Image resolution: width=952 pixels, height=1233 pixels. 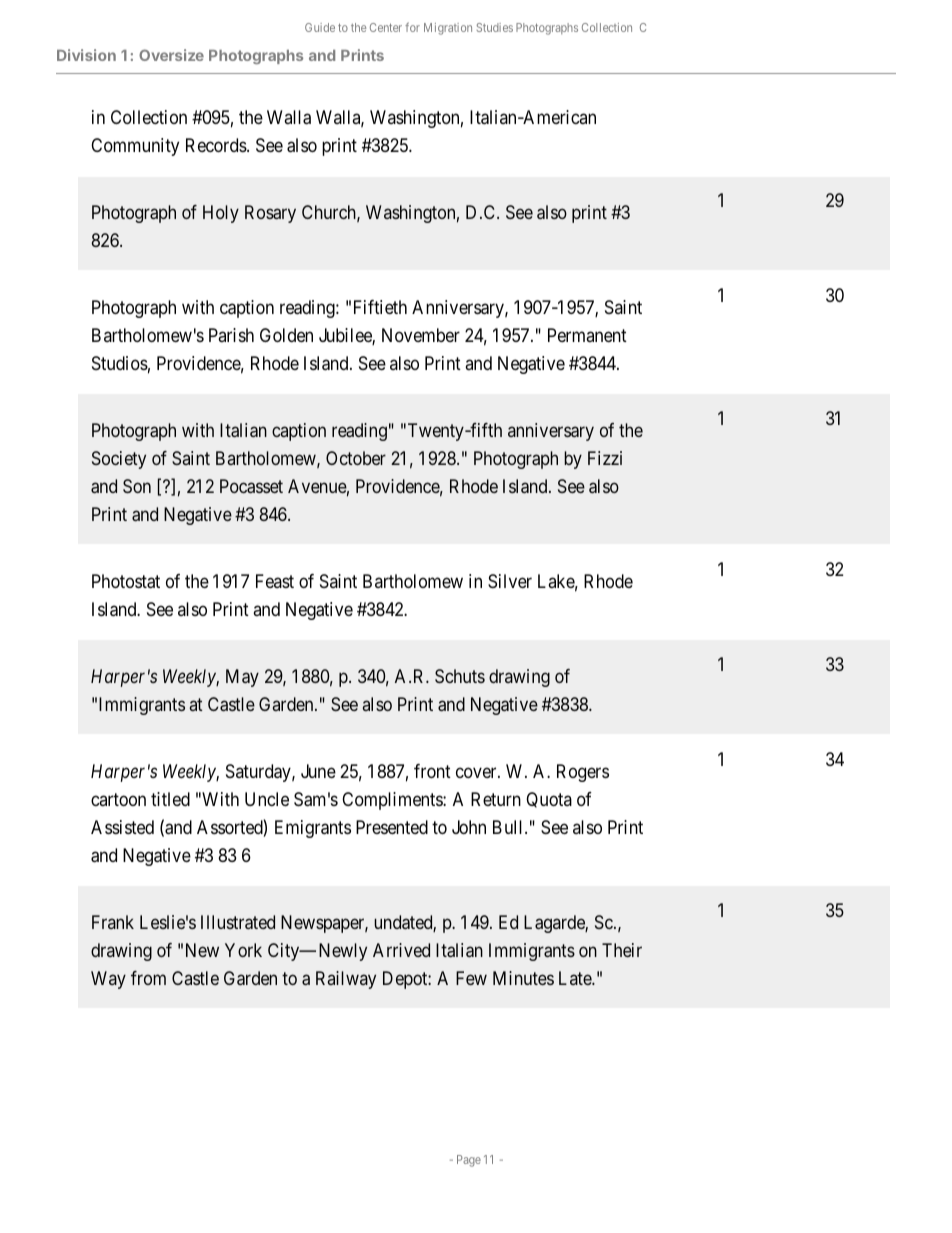 What do you see at coordinates (148, 978) in the screenshot?
I see `from` at bounding box center [148, 978].
